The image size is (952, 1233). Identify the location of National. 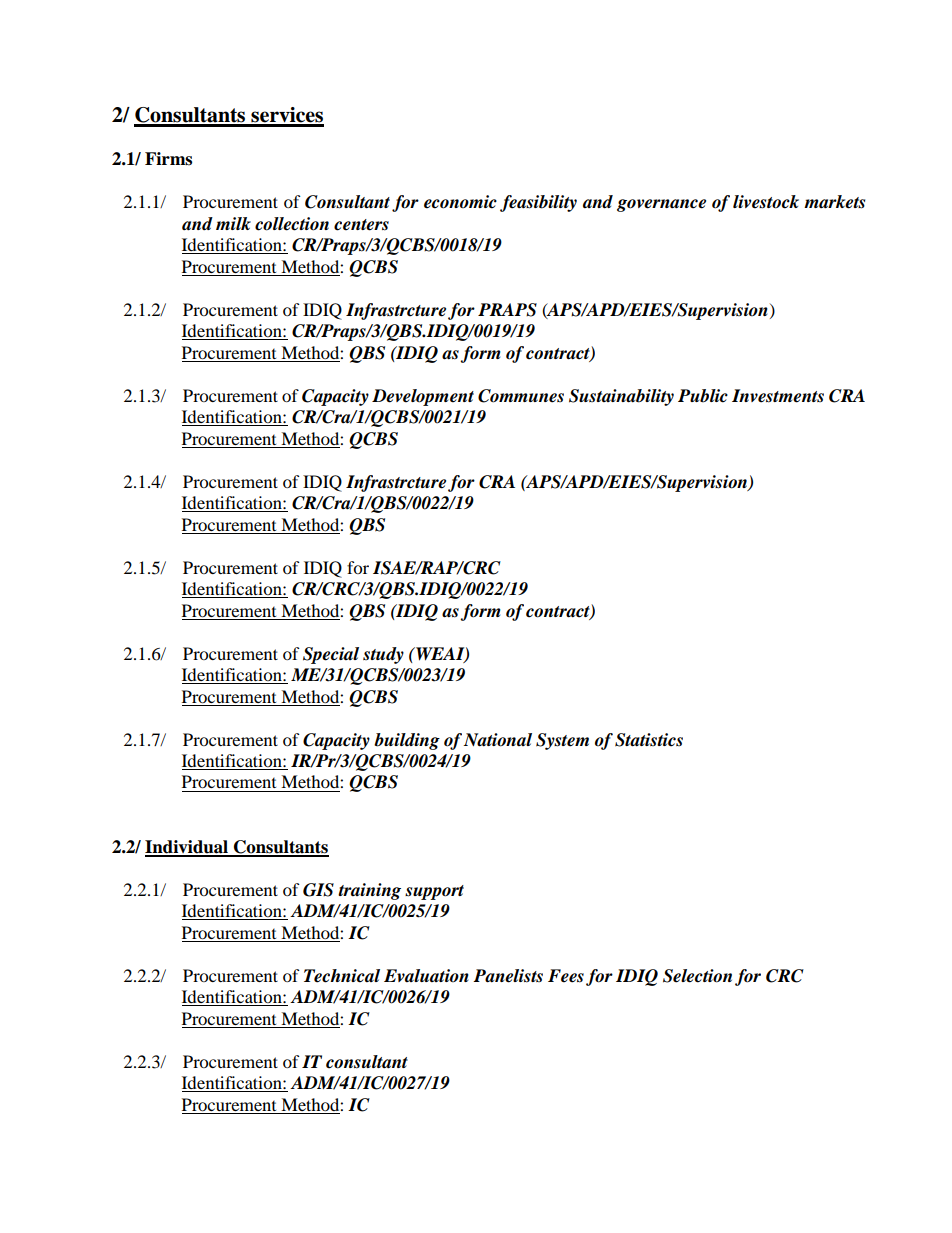
(498, 740).
